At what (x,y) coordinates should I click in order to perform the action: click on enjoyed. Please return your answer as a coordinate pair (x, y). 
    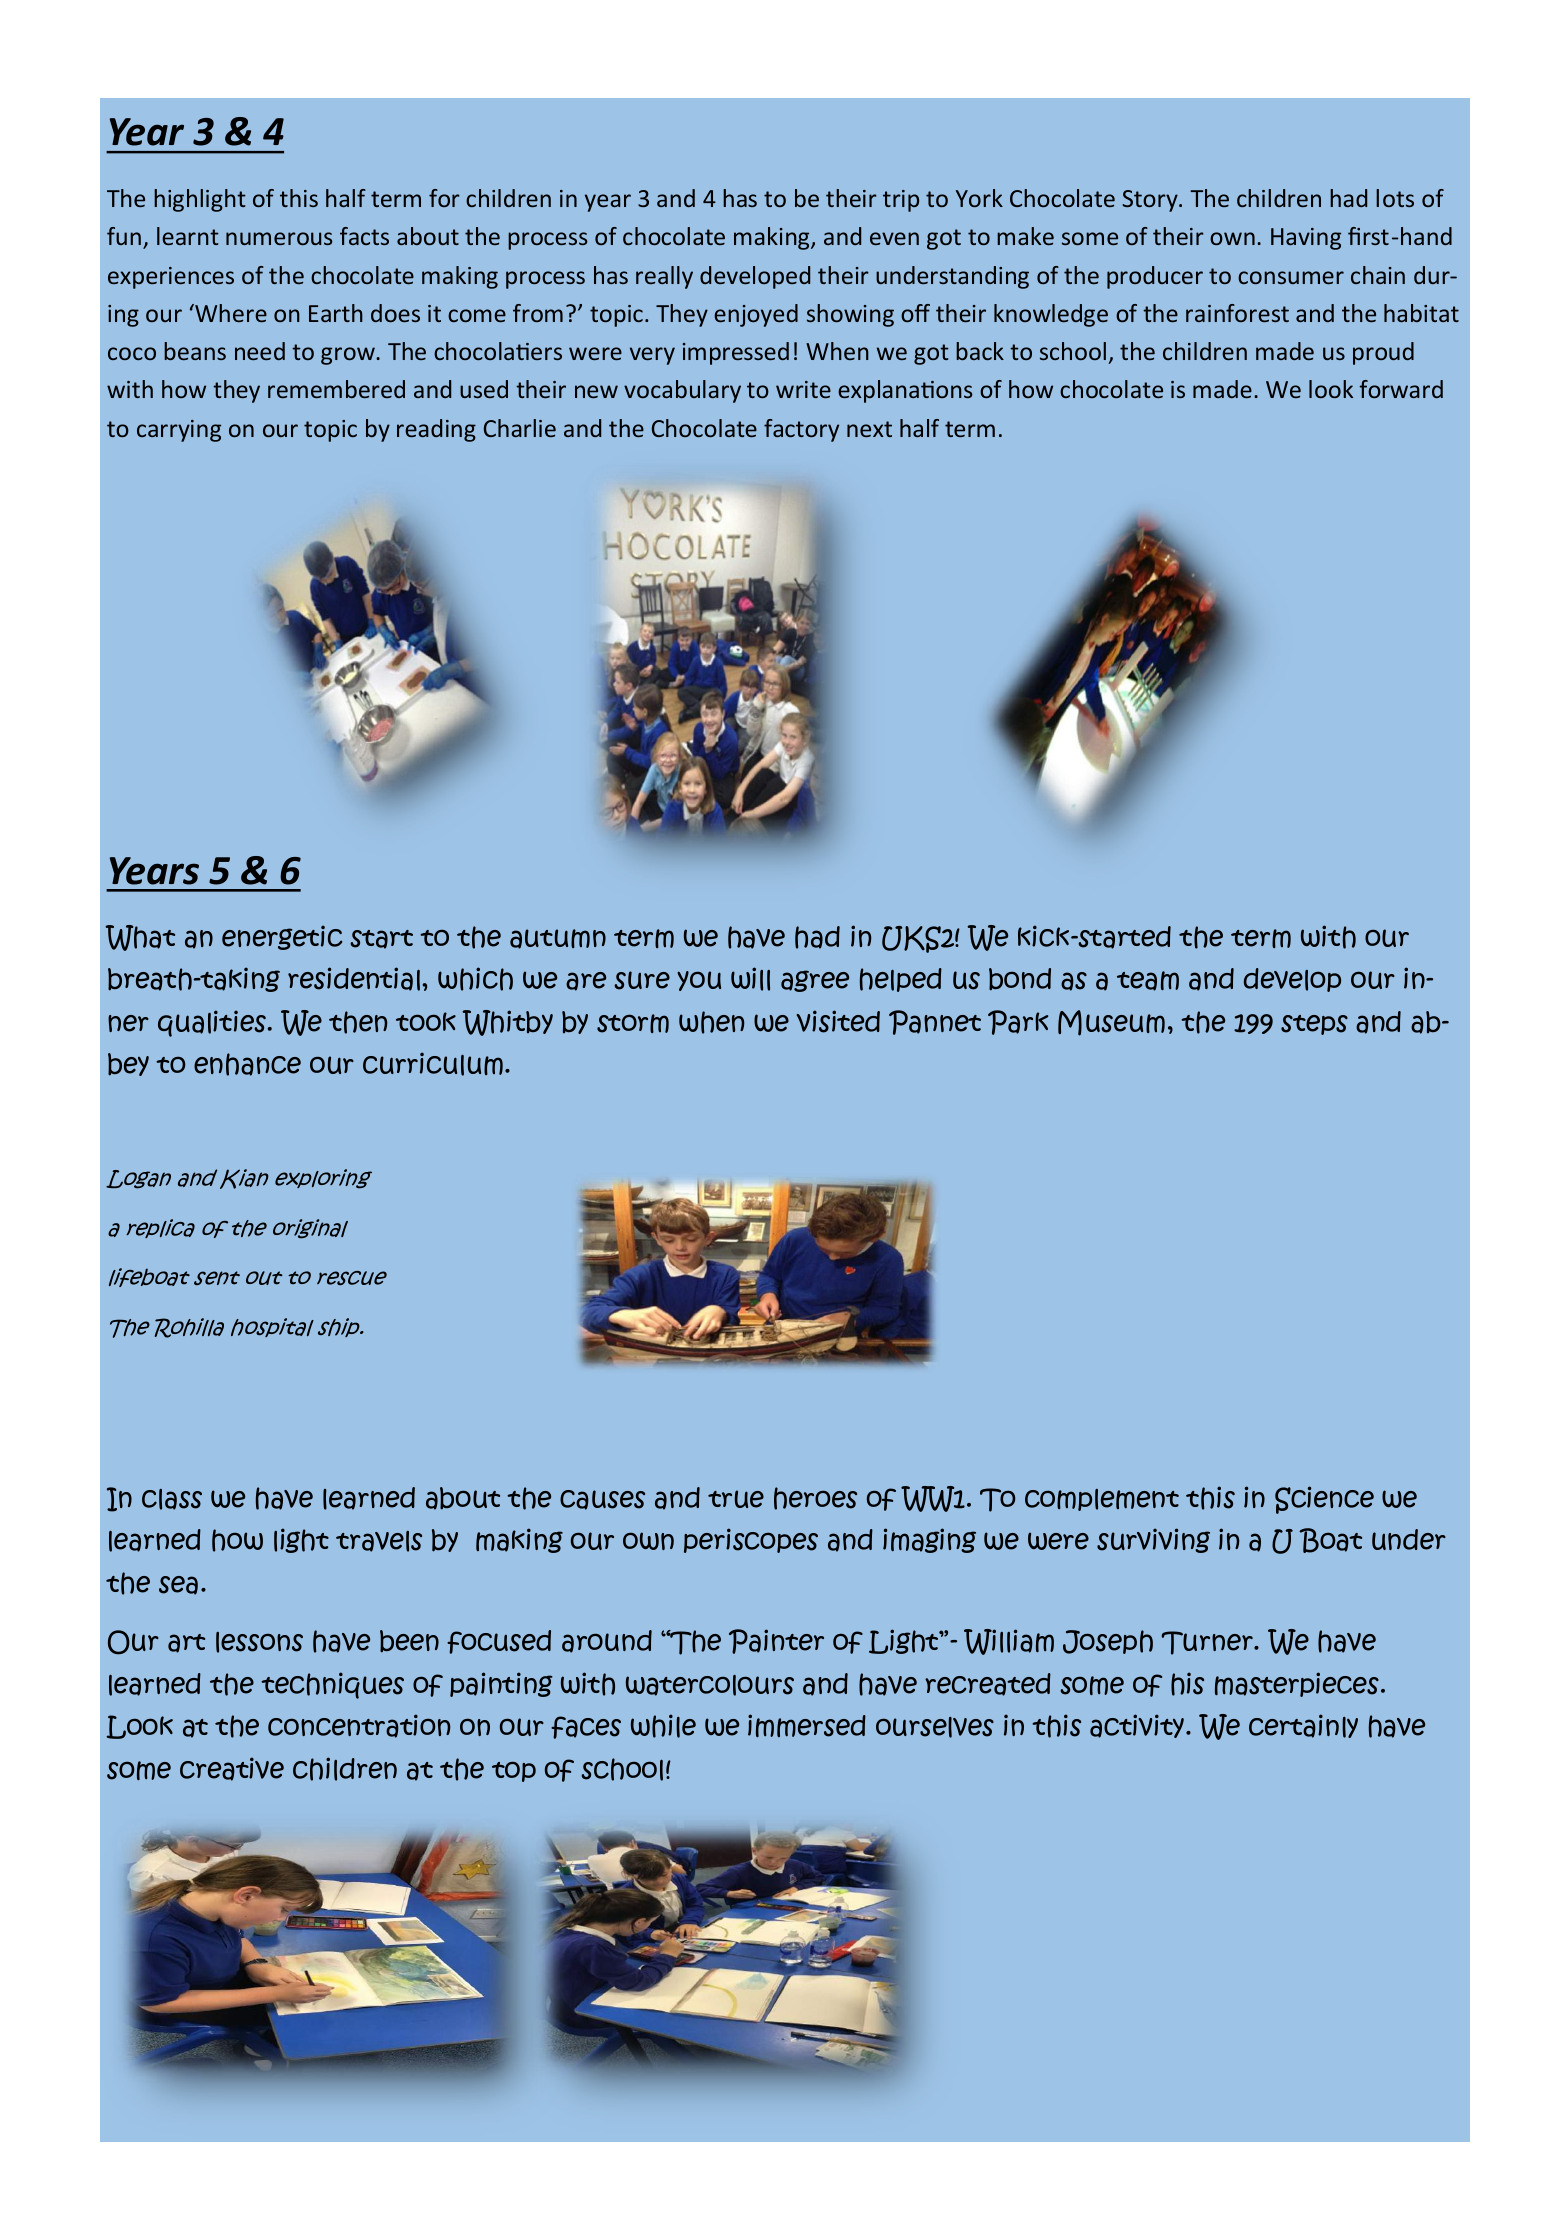
    Looking at the image, I should click on (756, 315).
